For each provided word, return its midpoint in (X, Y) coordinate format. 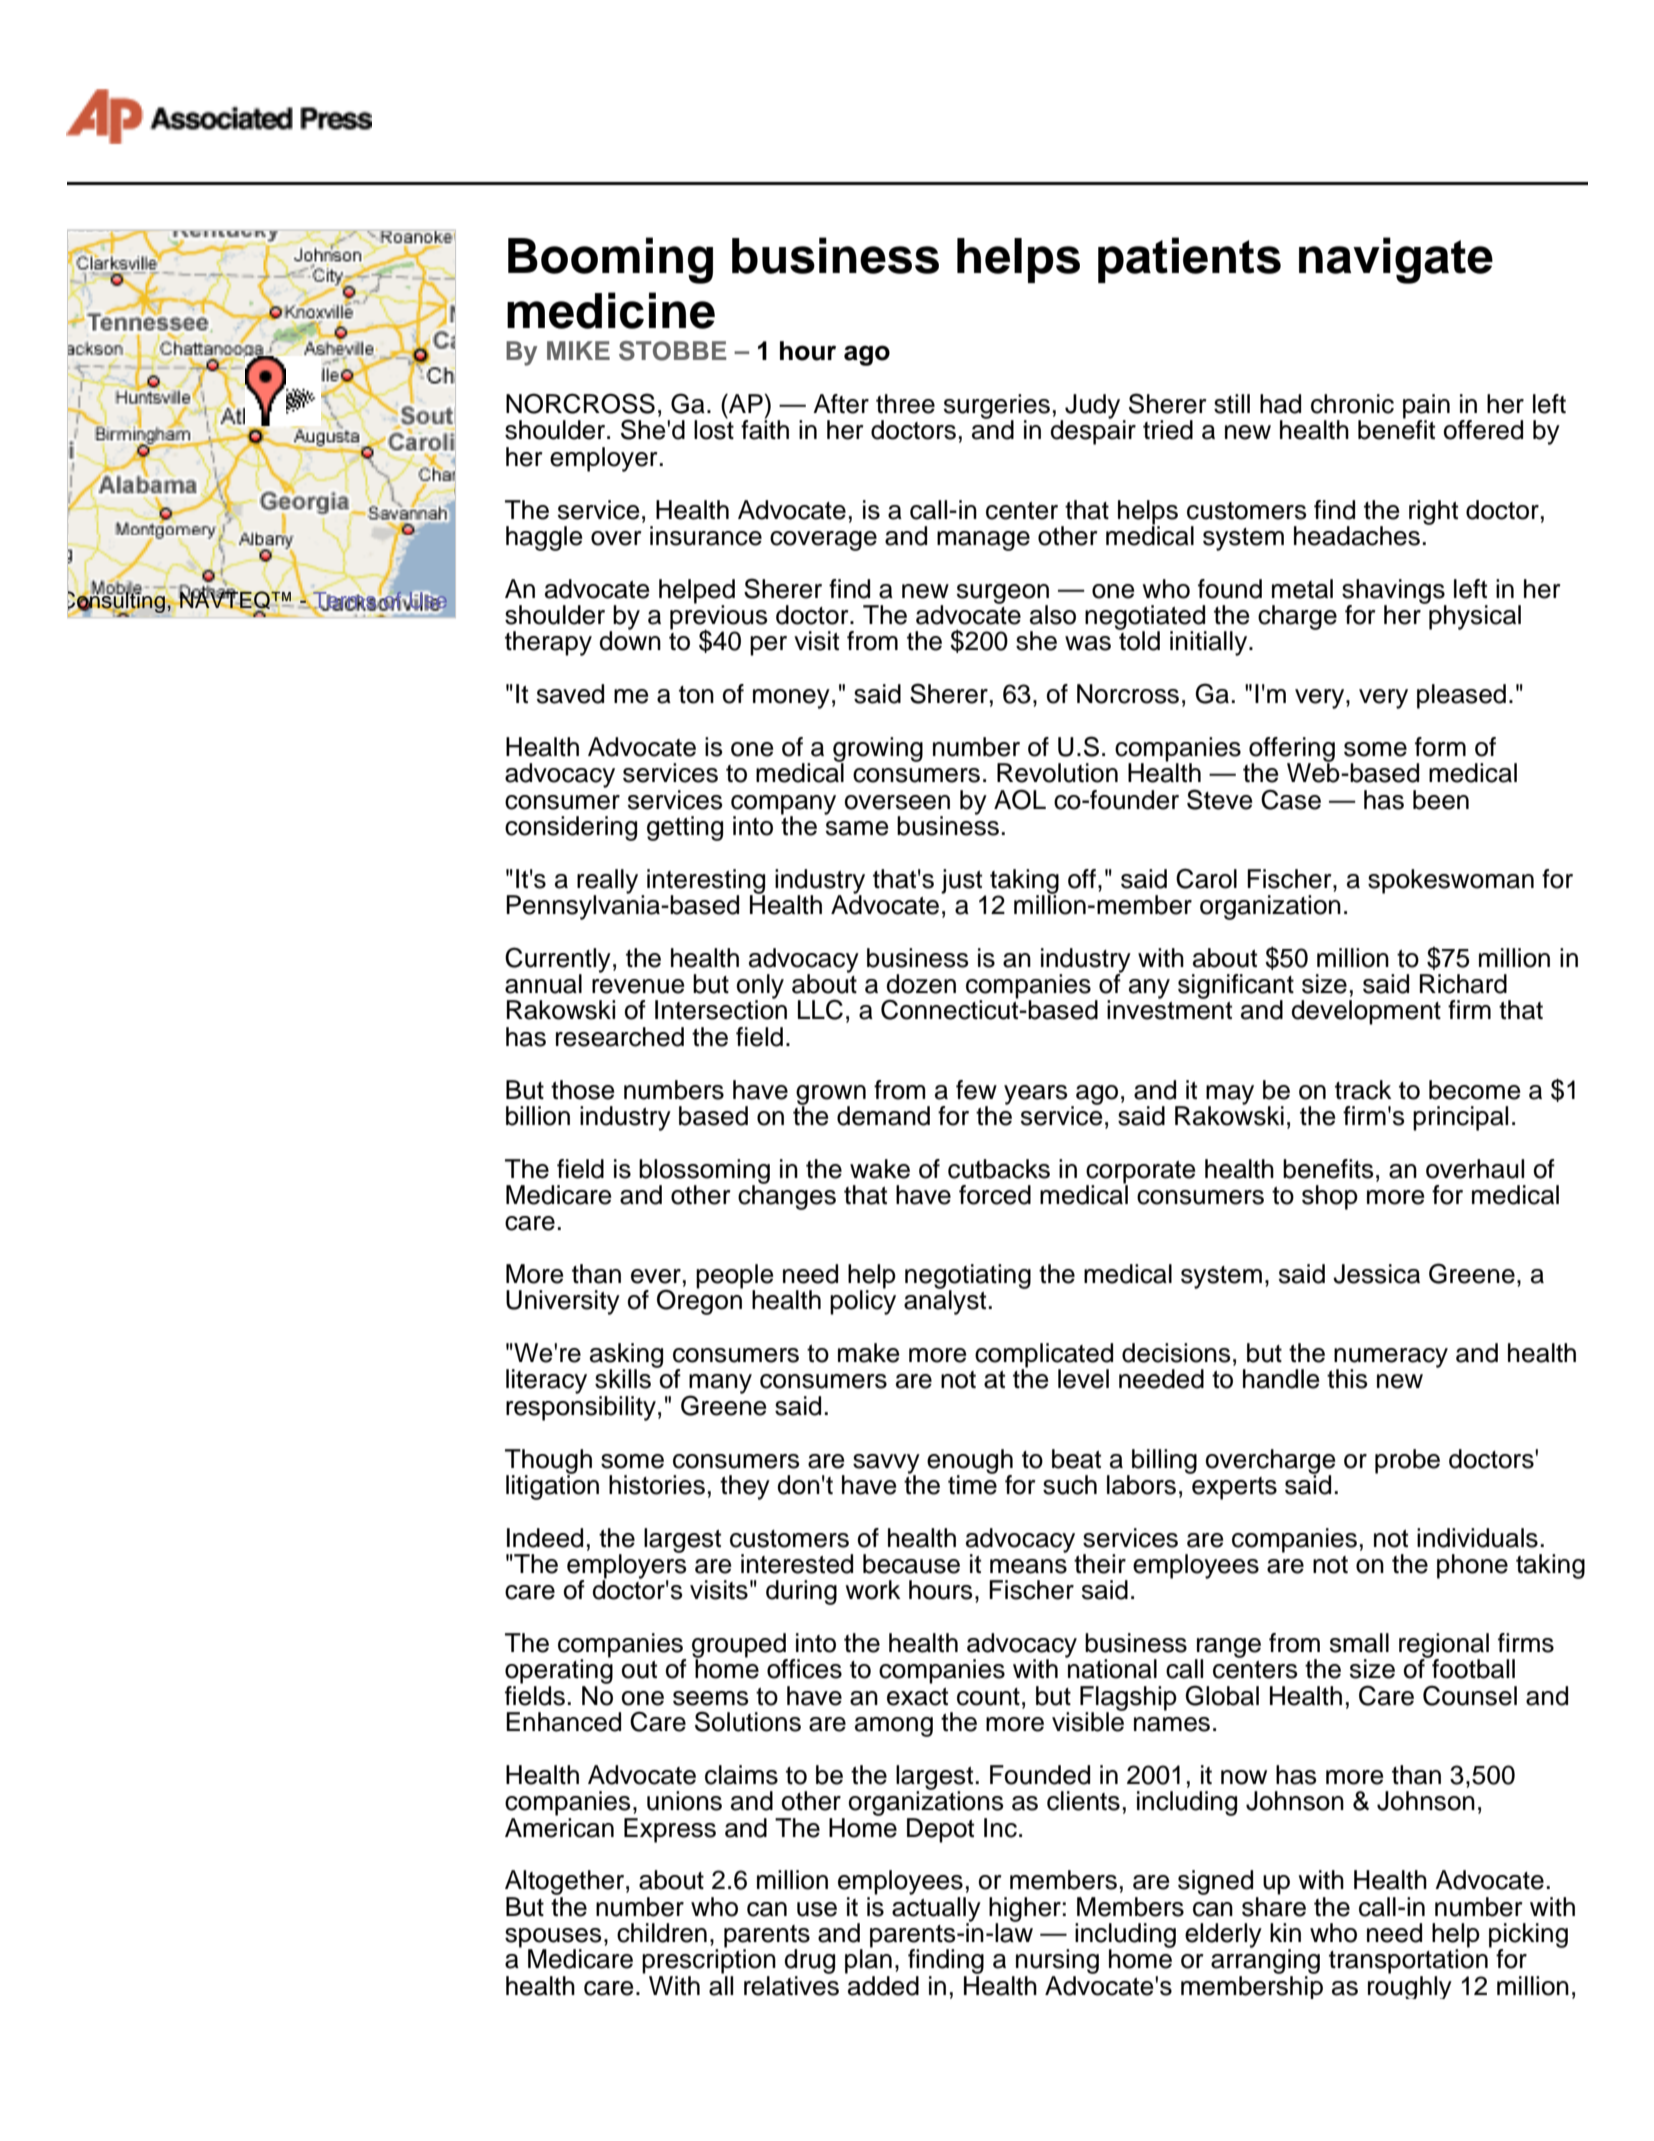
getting (685, 828)
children (662, 1933)
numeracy (1391, 1359)
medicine (611, 310)
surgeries (997, 407)
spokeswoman (1451, 881)
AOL (1020, 799)
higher (1025, 1910)
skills (623, 1379)
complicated (1044, 1356)
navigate (1396, 260)
